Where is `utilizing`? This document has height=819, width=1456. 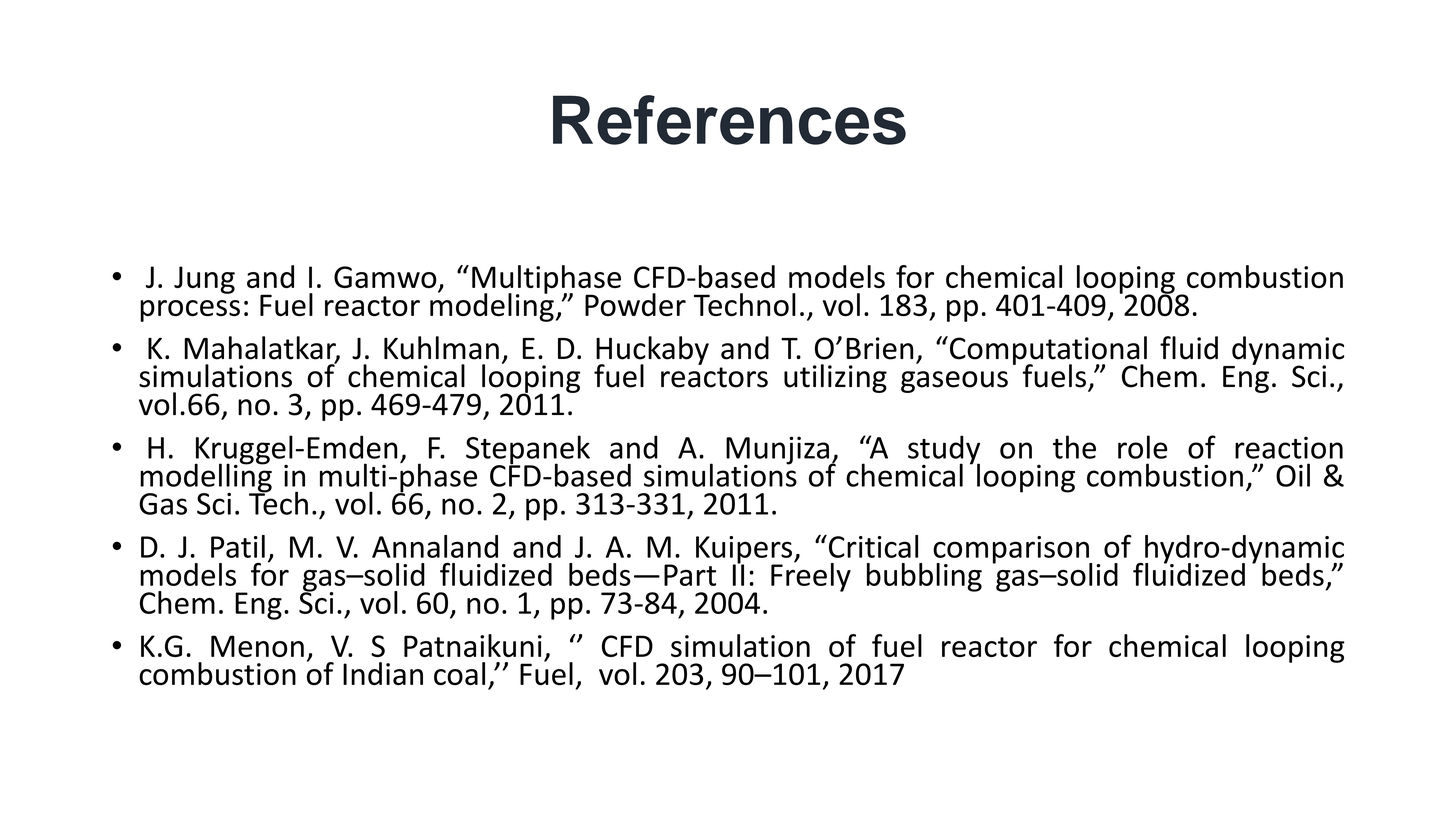
utilizing is located at coordinates (835, 378).
